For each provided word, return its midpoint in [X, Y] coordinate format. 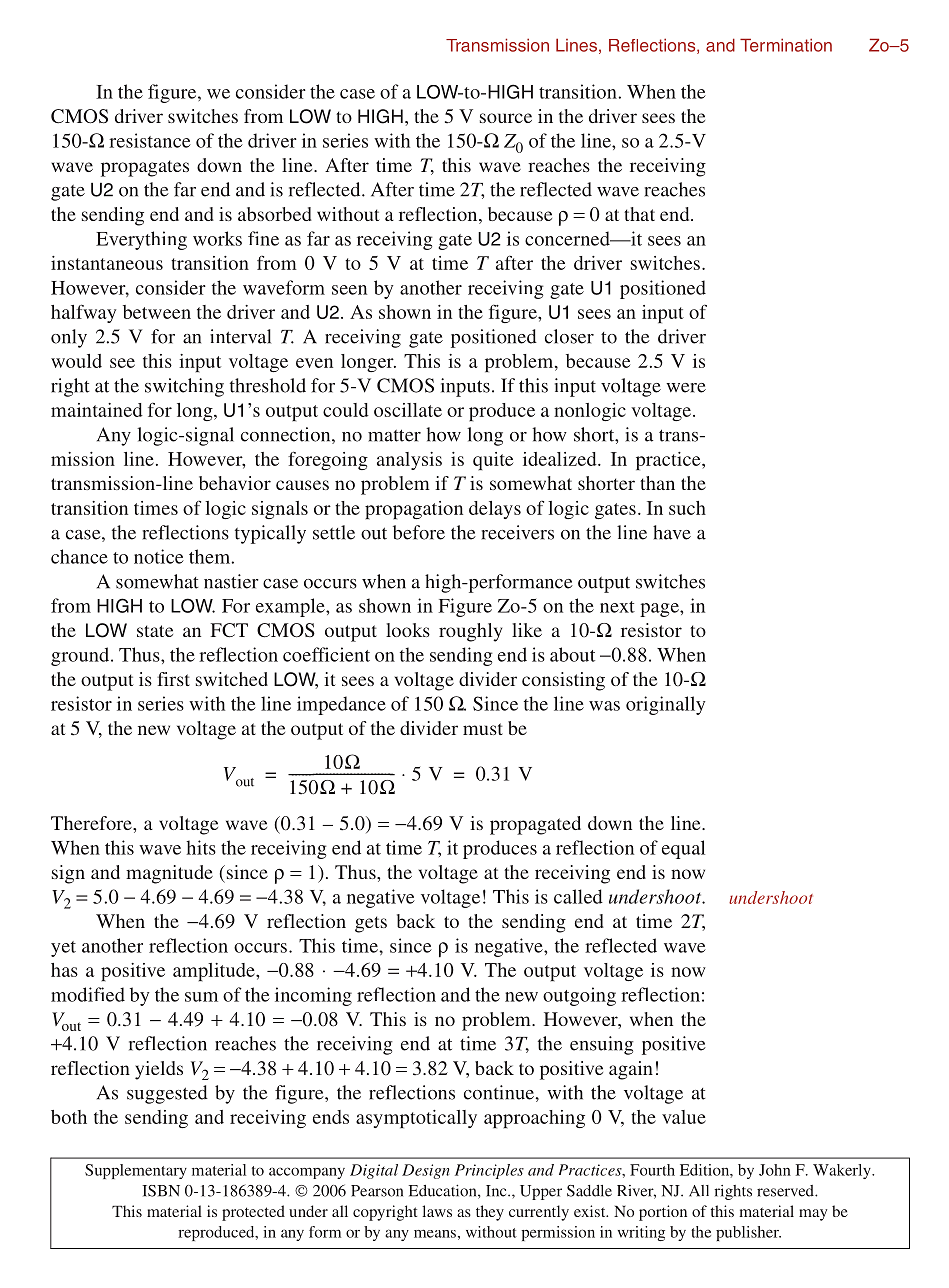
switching [184, 387]
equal [683, 849]
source [506, 118]
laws [437, 1211]
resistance [150, 140]
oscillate [408, 410]
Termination [786, 45]
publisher [748, 1233]
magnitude [169, 874]
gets [371, 924]
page [660, 610]
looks [408, 630]
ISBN [161, 1191]
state [155, 631]
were [686, 388]
